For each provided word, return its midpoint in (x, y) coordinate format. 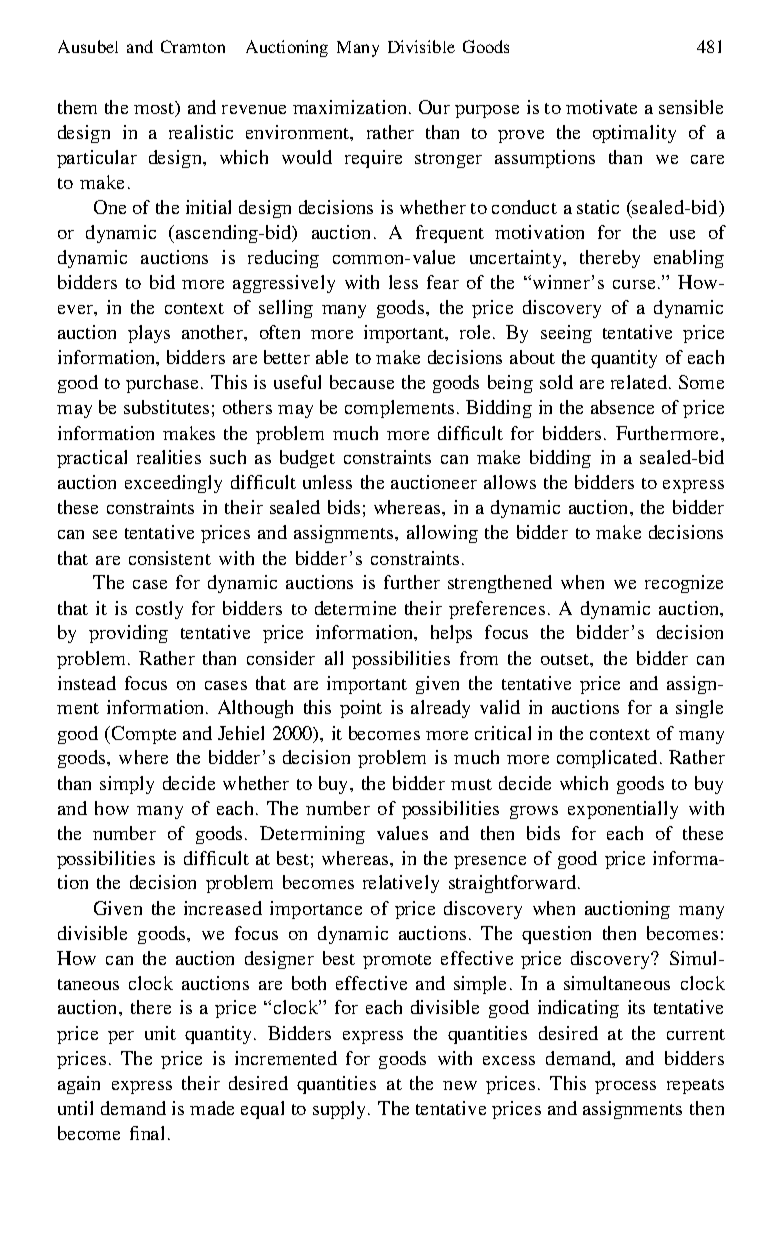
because (362, 382)
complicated (607, 759)
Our (434, 107)
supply (341, 1110)
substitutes (166, 407)
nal (152, 1133)
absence (622, 407)
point (361, 709)
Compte (142, 735)
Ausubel (88, 46)
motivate (601, 107)
